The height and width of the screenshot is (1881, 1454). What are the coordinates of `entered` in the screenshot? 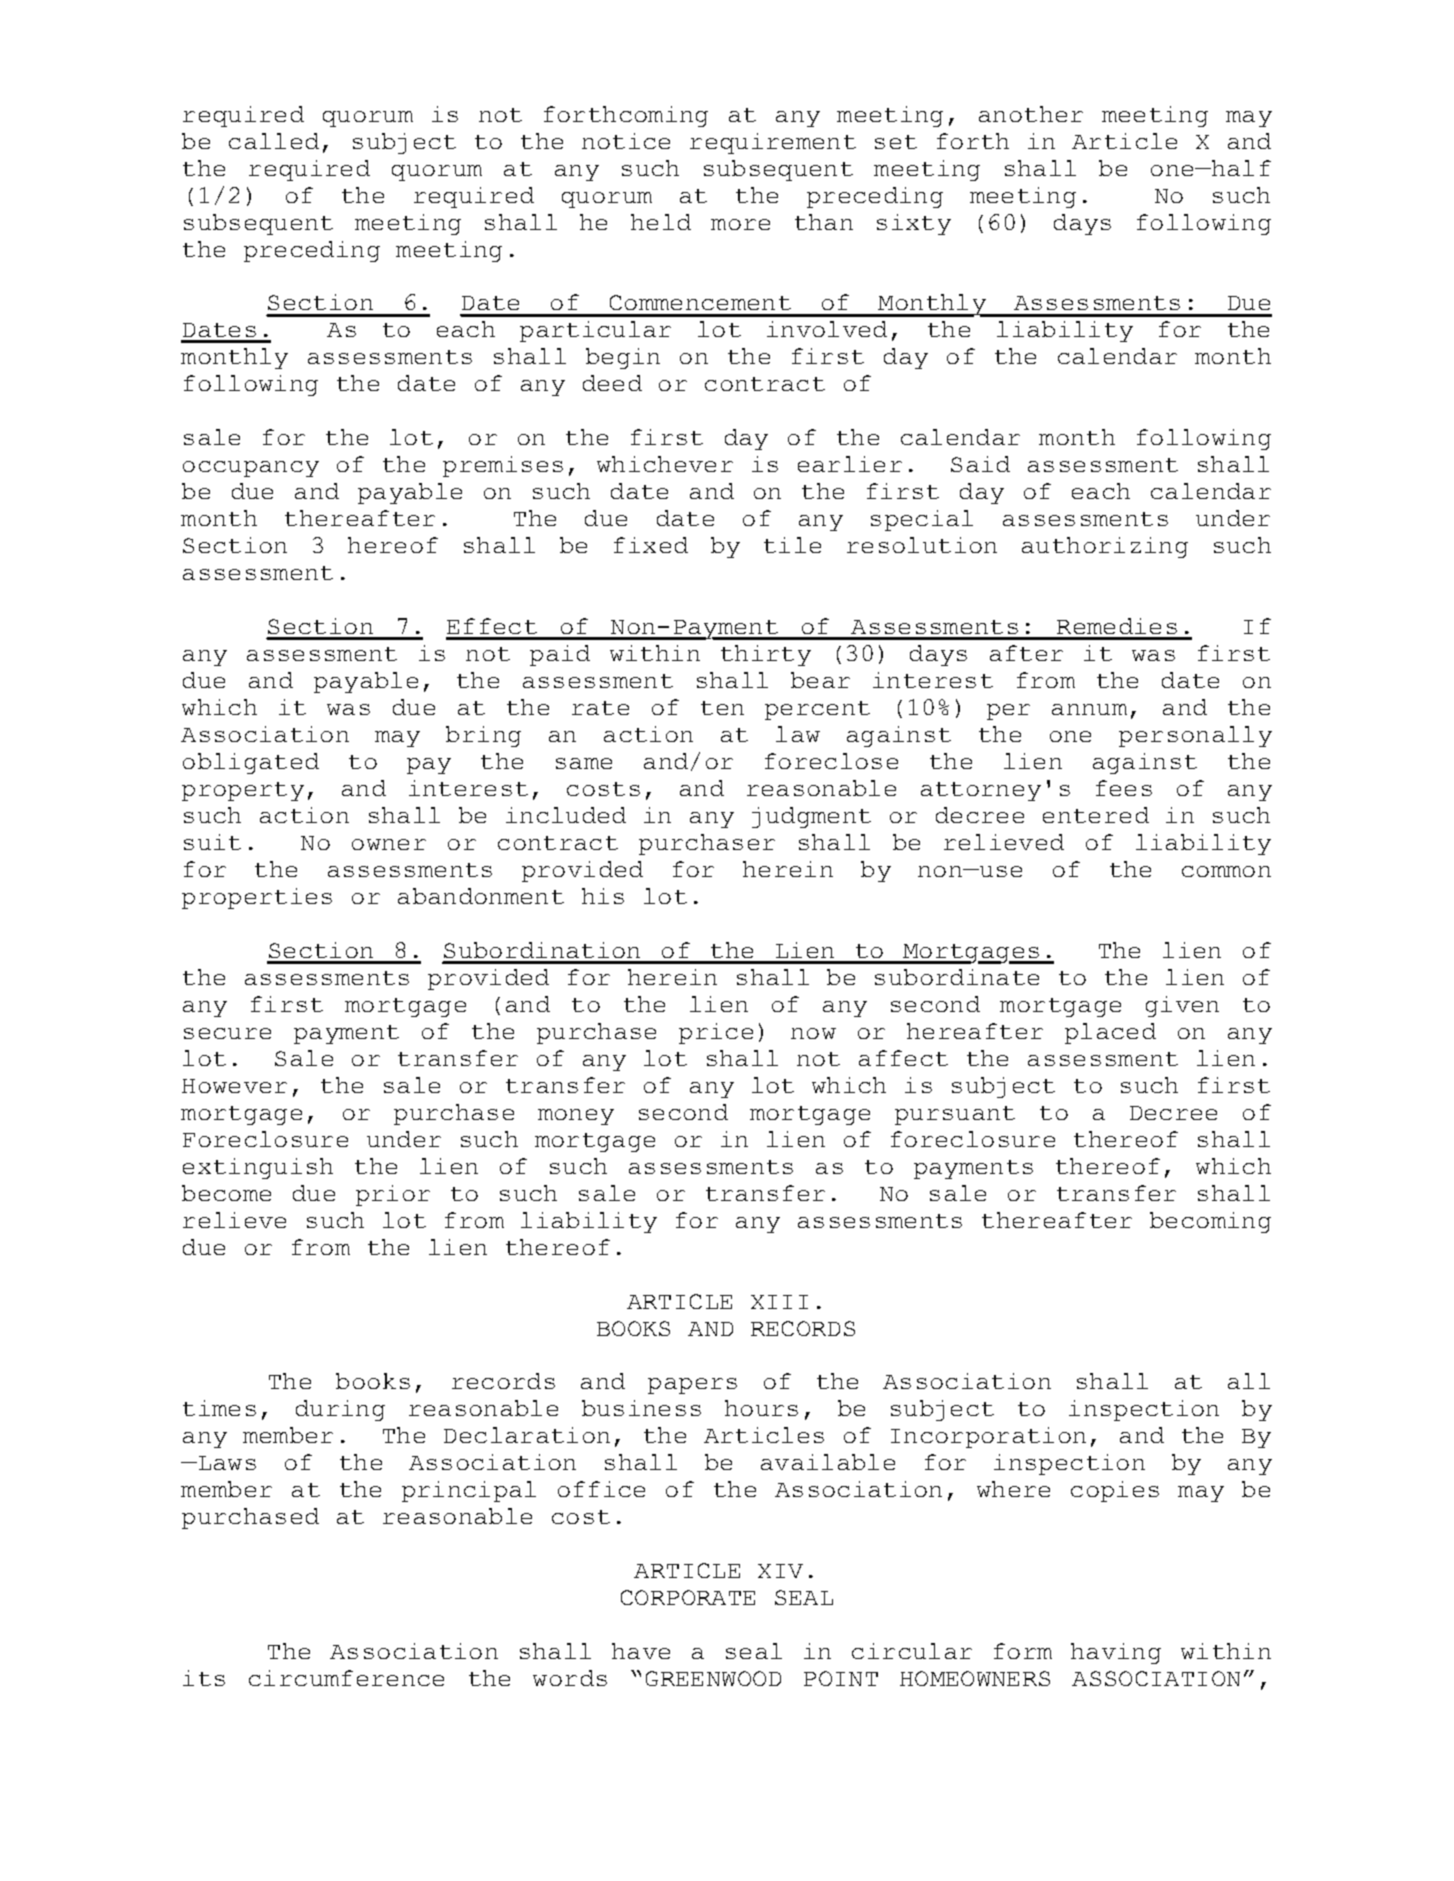 It's located at (1096, 815).
